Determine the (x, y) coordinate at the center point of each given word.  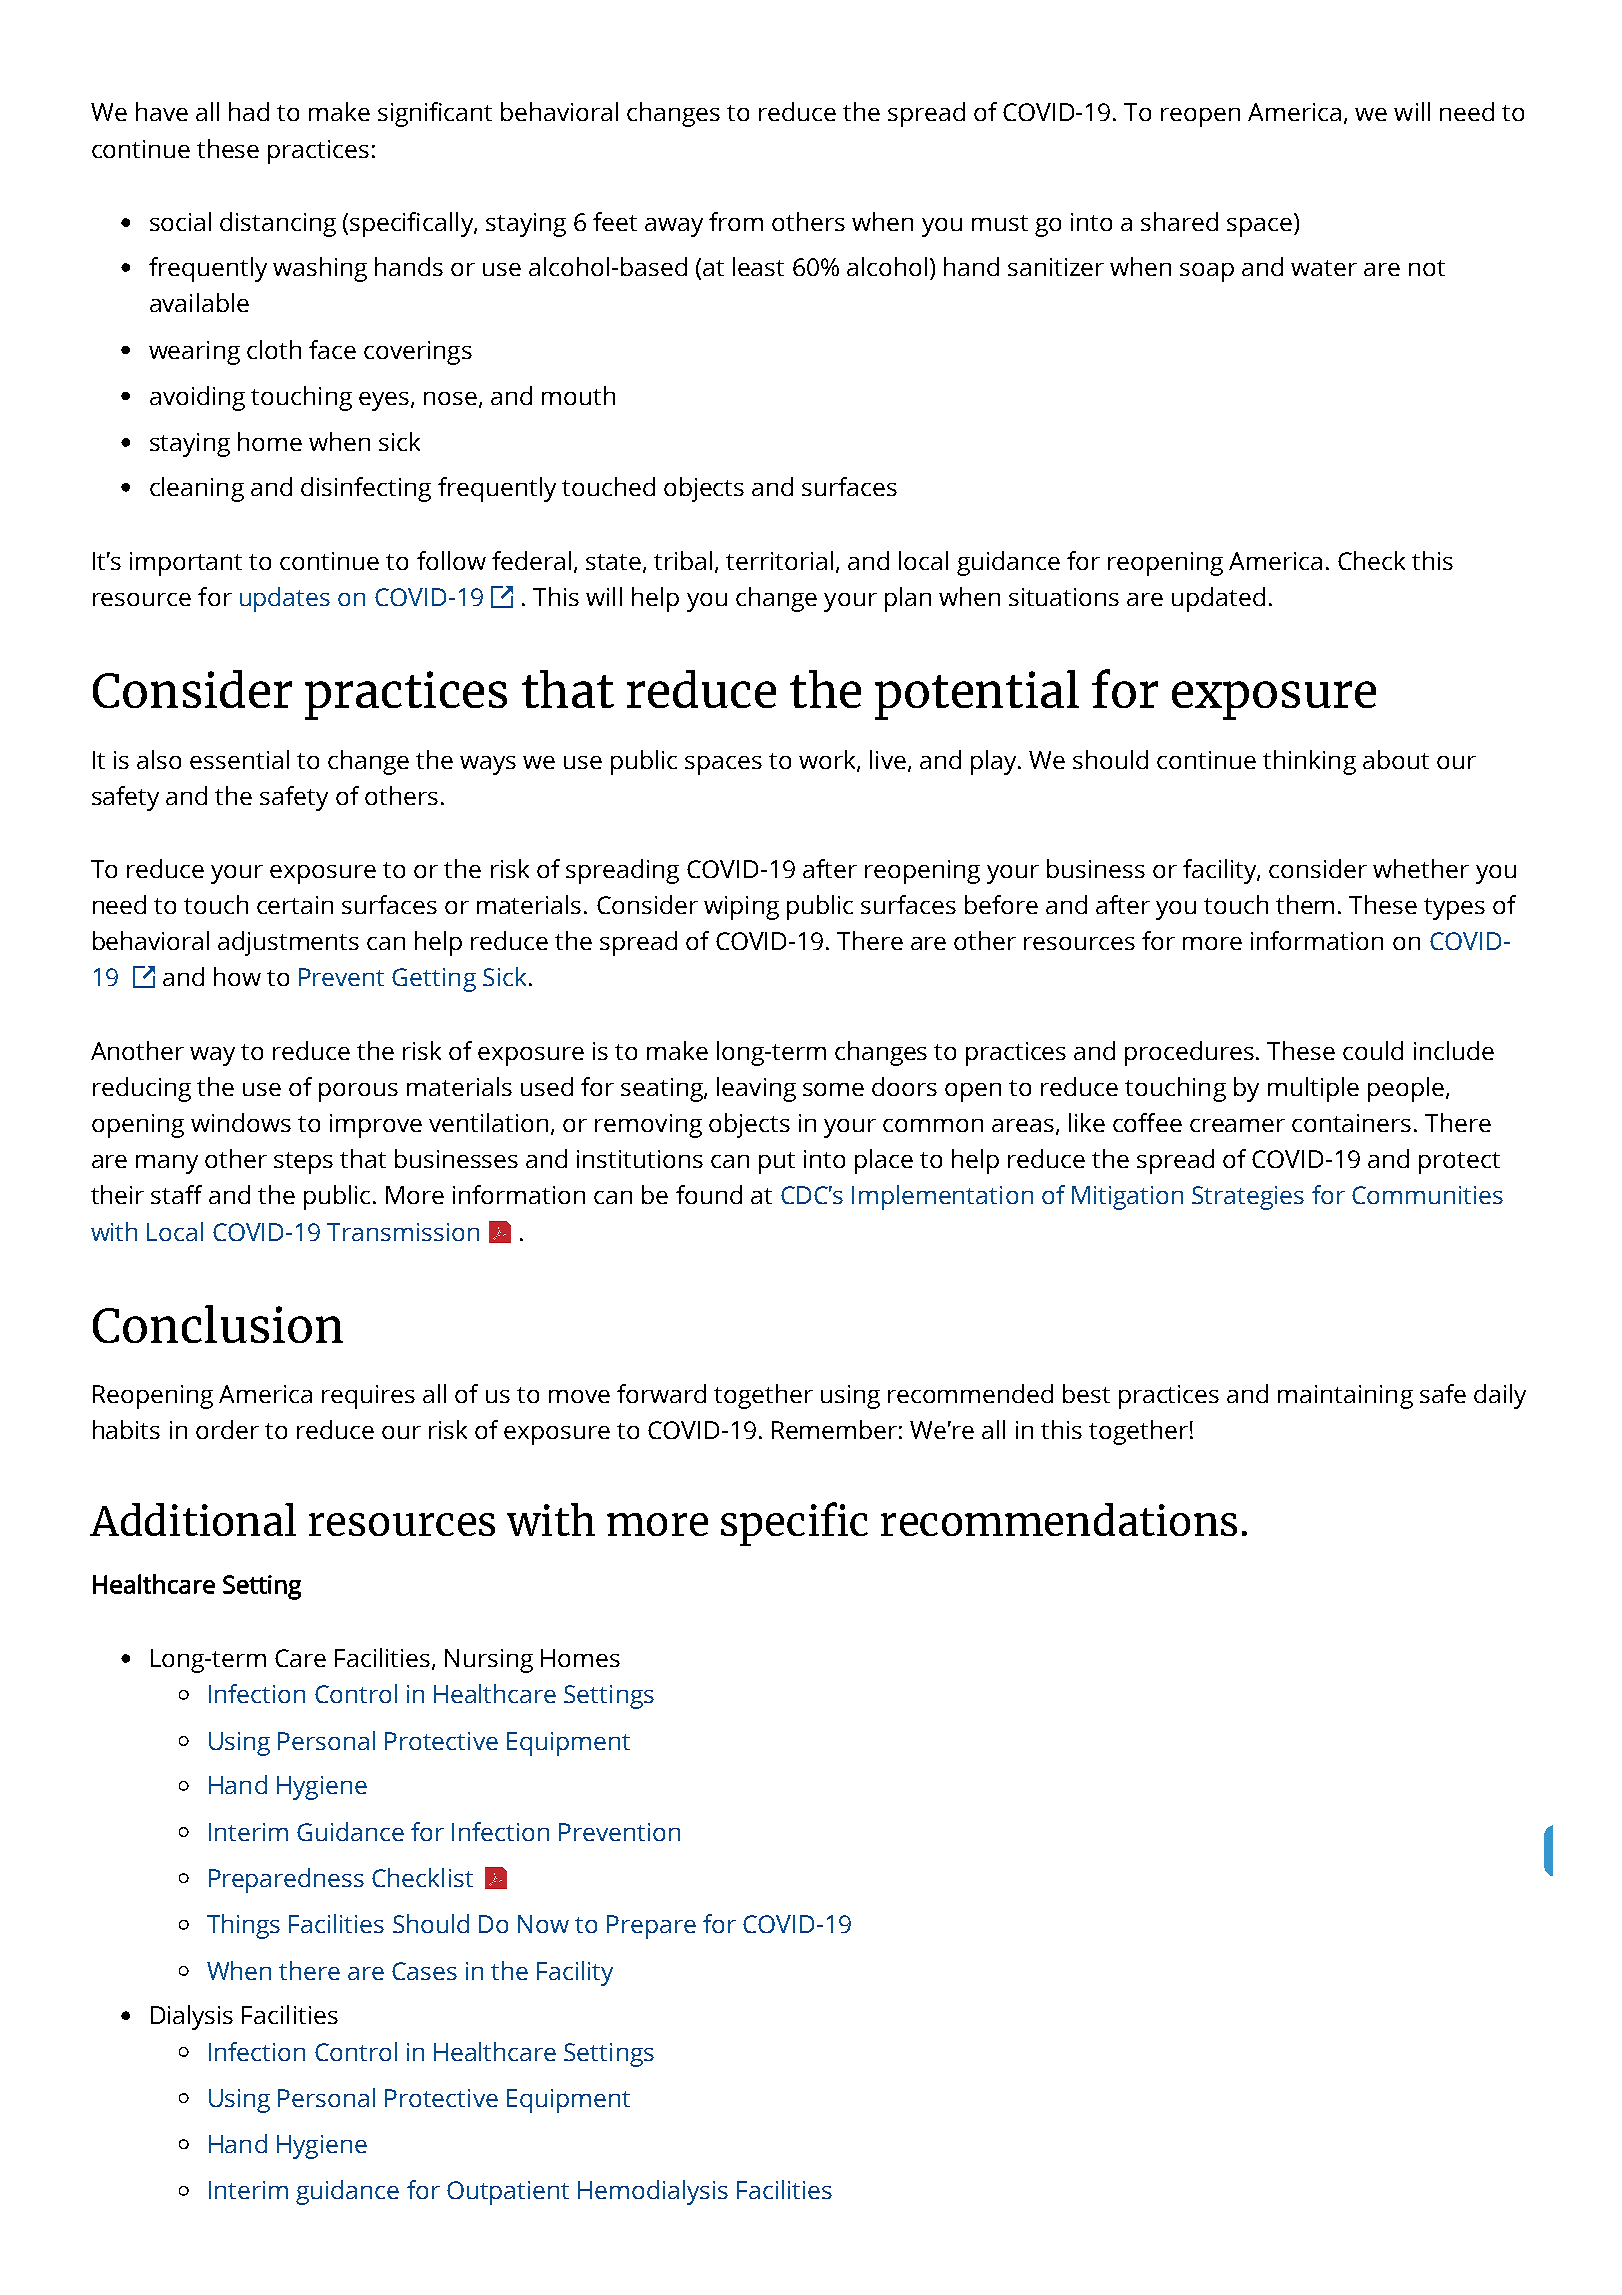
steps (303, 1163)
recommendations (1059, 1519)
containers (1351, 1123)
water (1324, 268)
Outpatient (508, 2193)
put (777, 1163)
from (736, 221)
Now (543, 1924)
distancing (278, 224)
